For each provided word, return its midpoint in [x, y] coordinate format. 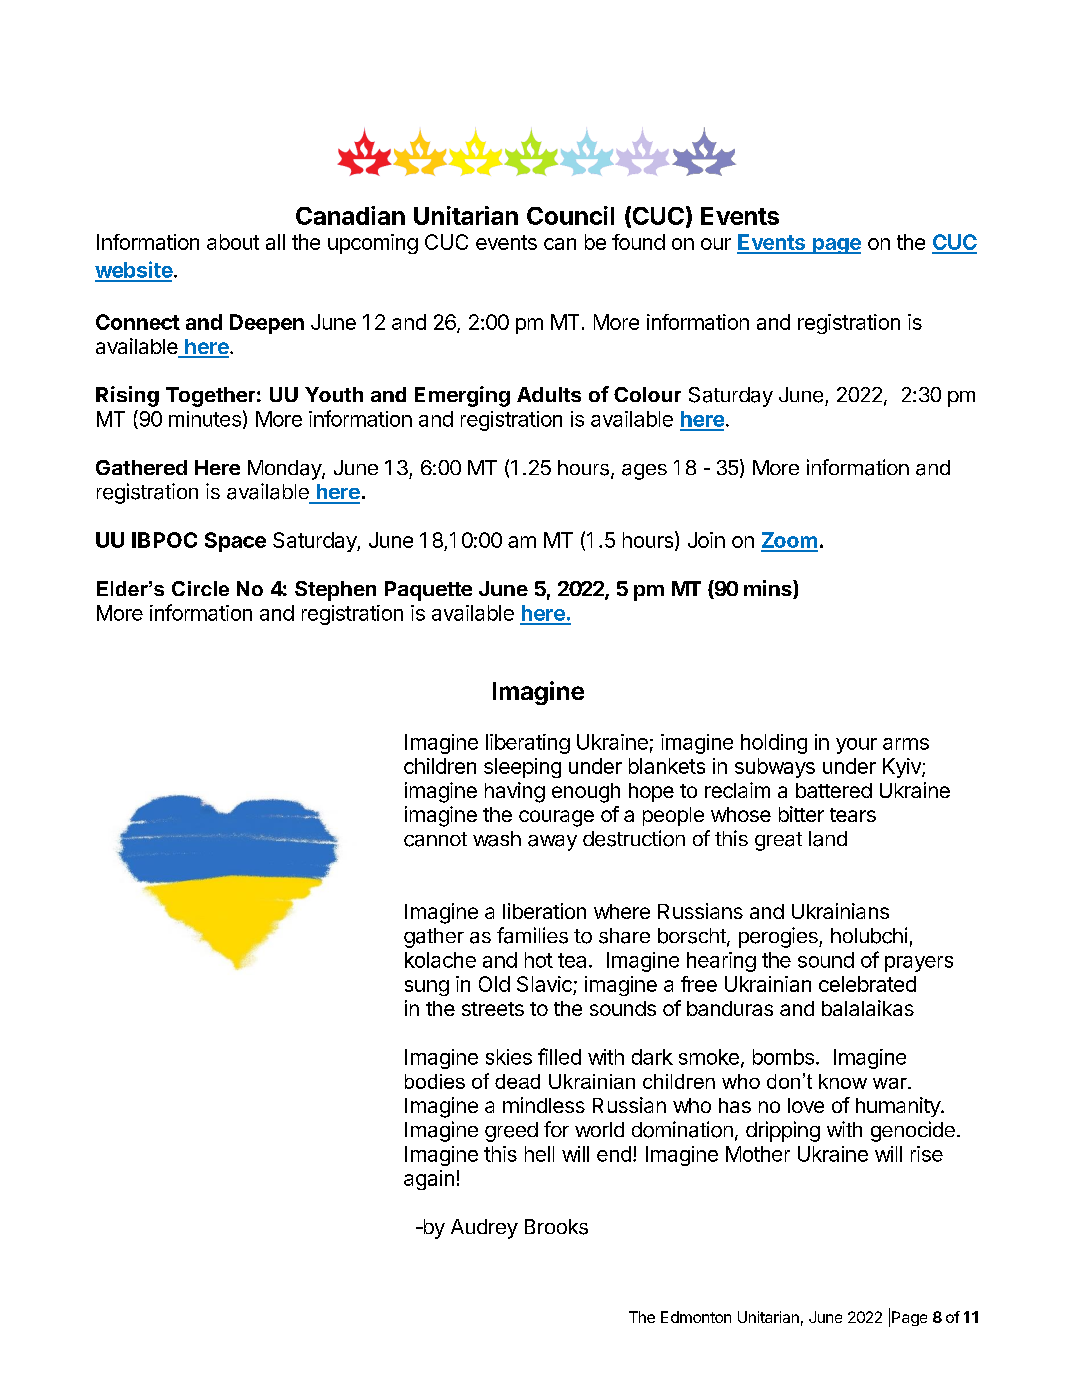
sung [427, 988]
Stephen [335, 591]
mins [769, 589]
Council [570, 215]
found [638, 242]
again [429, 1180]
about [233, 242]
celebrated [867, 984]
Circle [200, 588]
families [532, 935]
